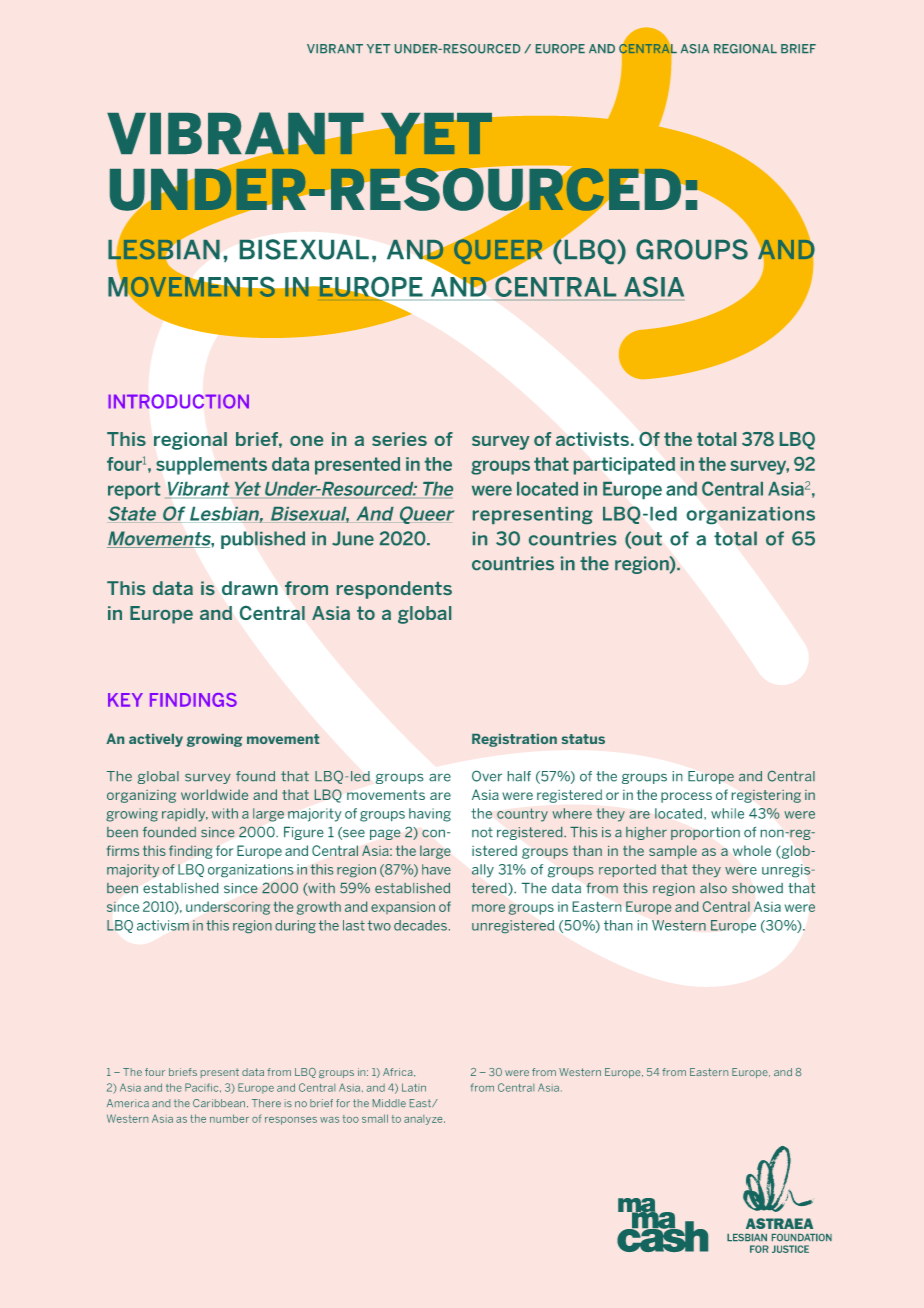 Image resolution: width=924 pixels, height=1308 pixels. What do you see at coordinates (178, 401) in the screenshot?
I see `INTRODUCTION` at bounding box center [178, 401].
